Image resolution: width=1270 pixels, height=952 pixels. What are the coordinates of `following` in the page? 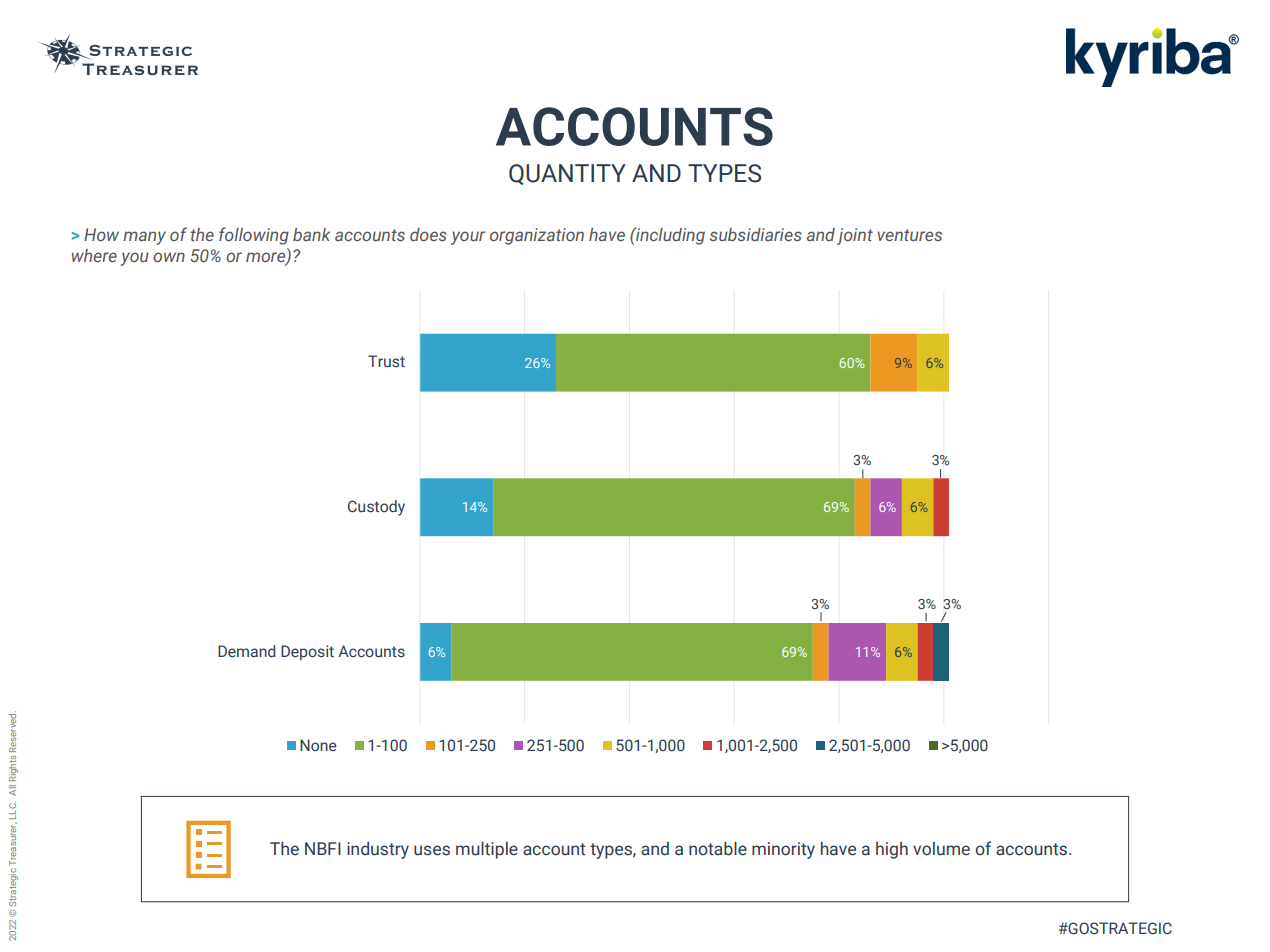 It's located at (254, 236).
